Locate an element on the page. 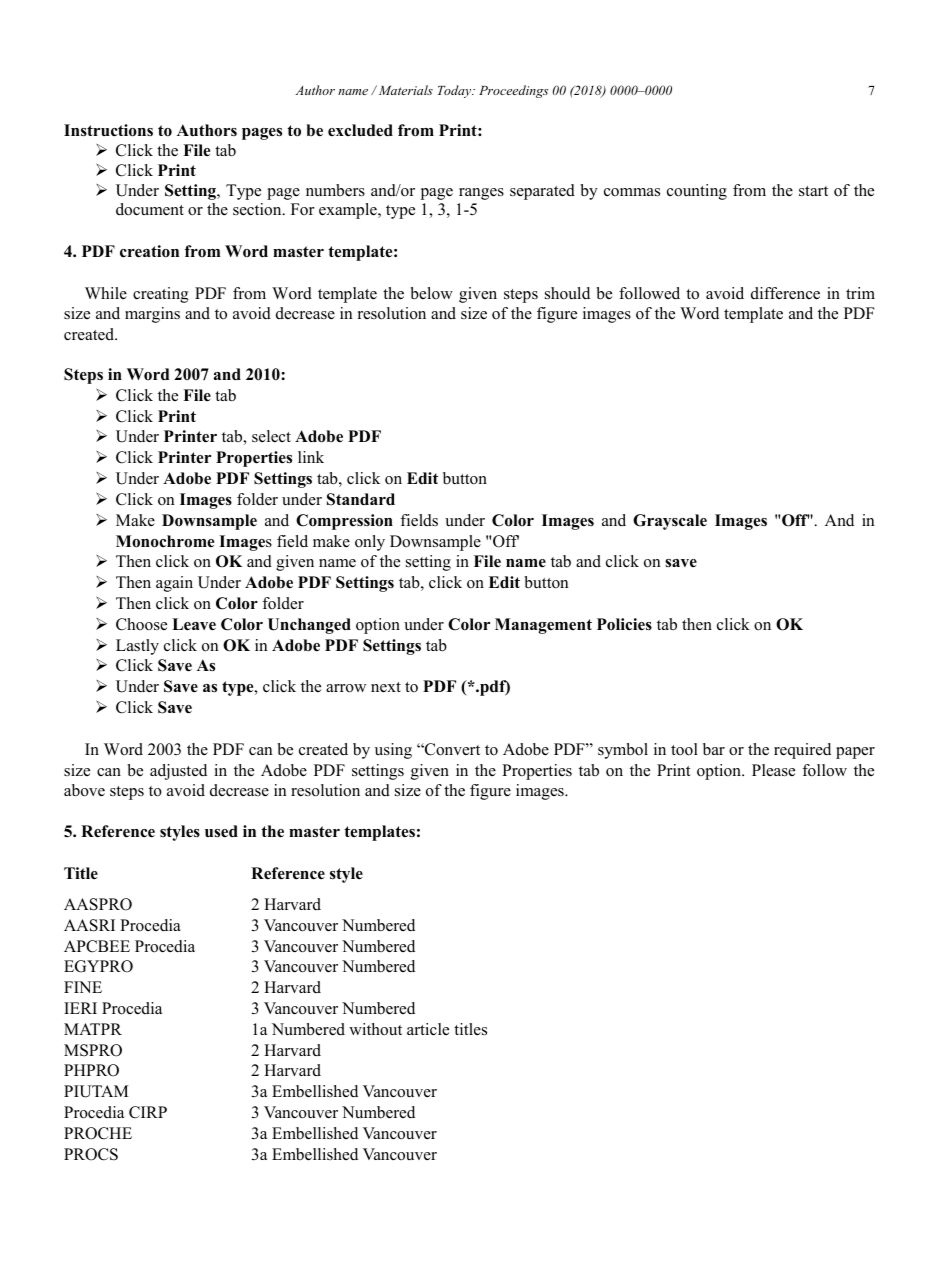  start is located at coordinates (813, 191).
